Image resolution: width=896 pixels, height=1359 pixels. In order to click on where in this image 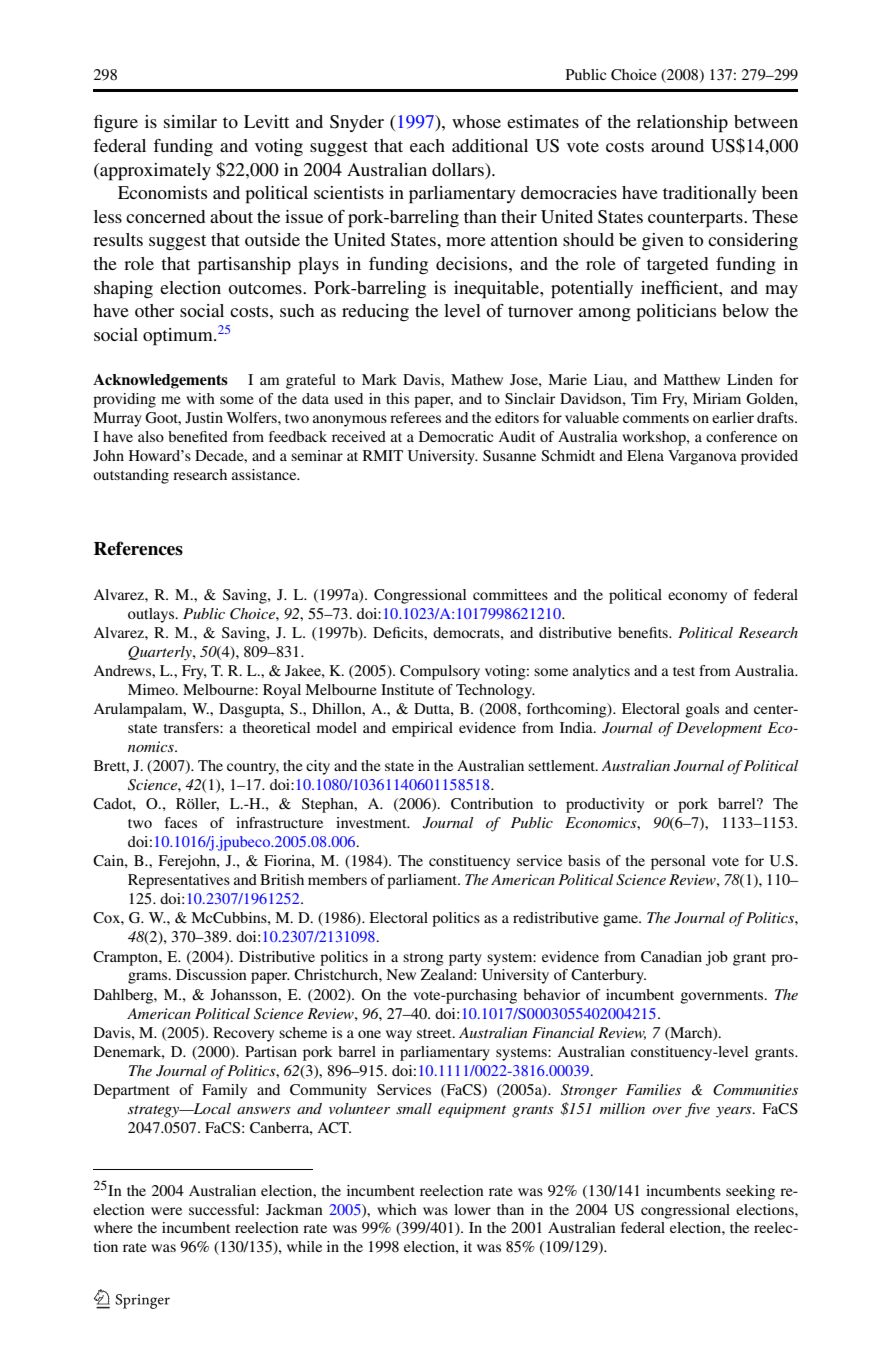, I will do `click(113, 1227)`.
